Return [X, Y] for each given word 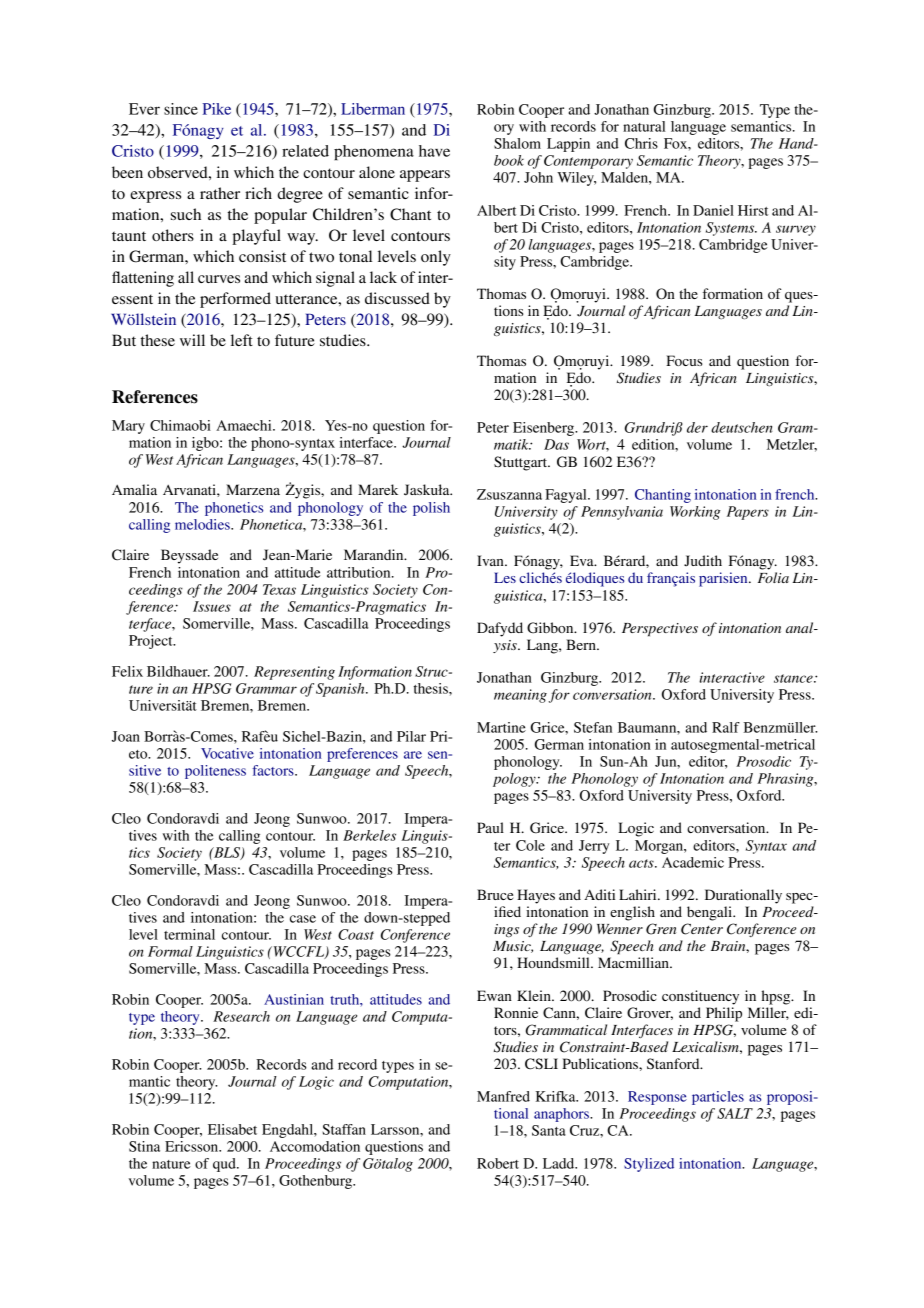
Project [152, 642]
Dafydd [500, 629]
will [192, 340]
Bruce [495, 894]
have [434, 151]
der [697, 427]
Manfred [503, 1096]
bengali [710, 913]
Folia [773, 577]
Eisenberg [545, 429]
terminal [189, 934]
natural [644, 126]
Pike [216, 109]
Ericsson [193, 1146]
